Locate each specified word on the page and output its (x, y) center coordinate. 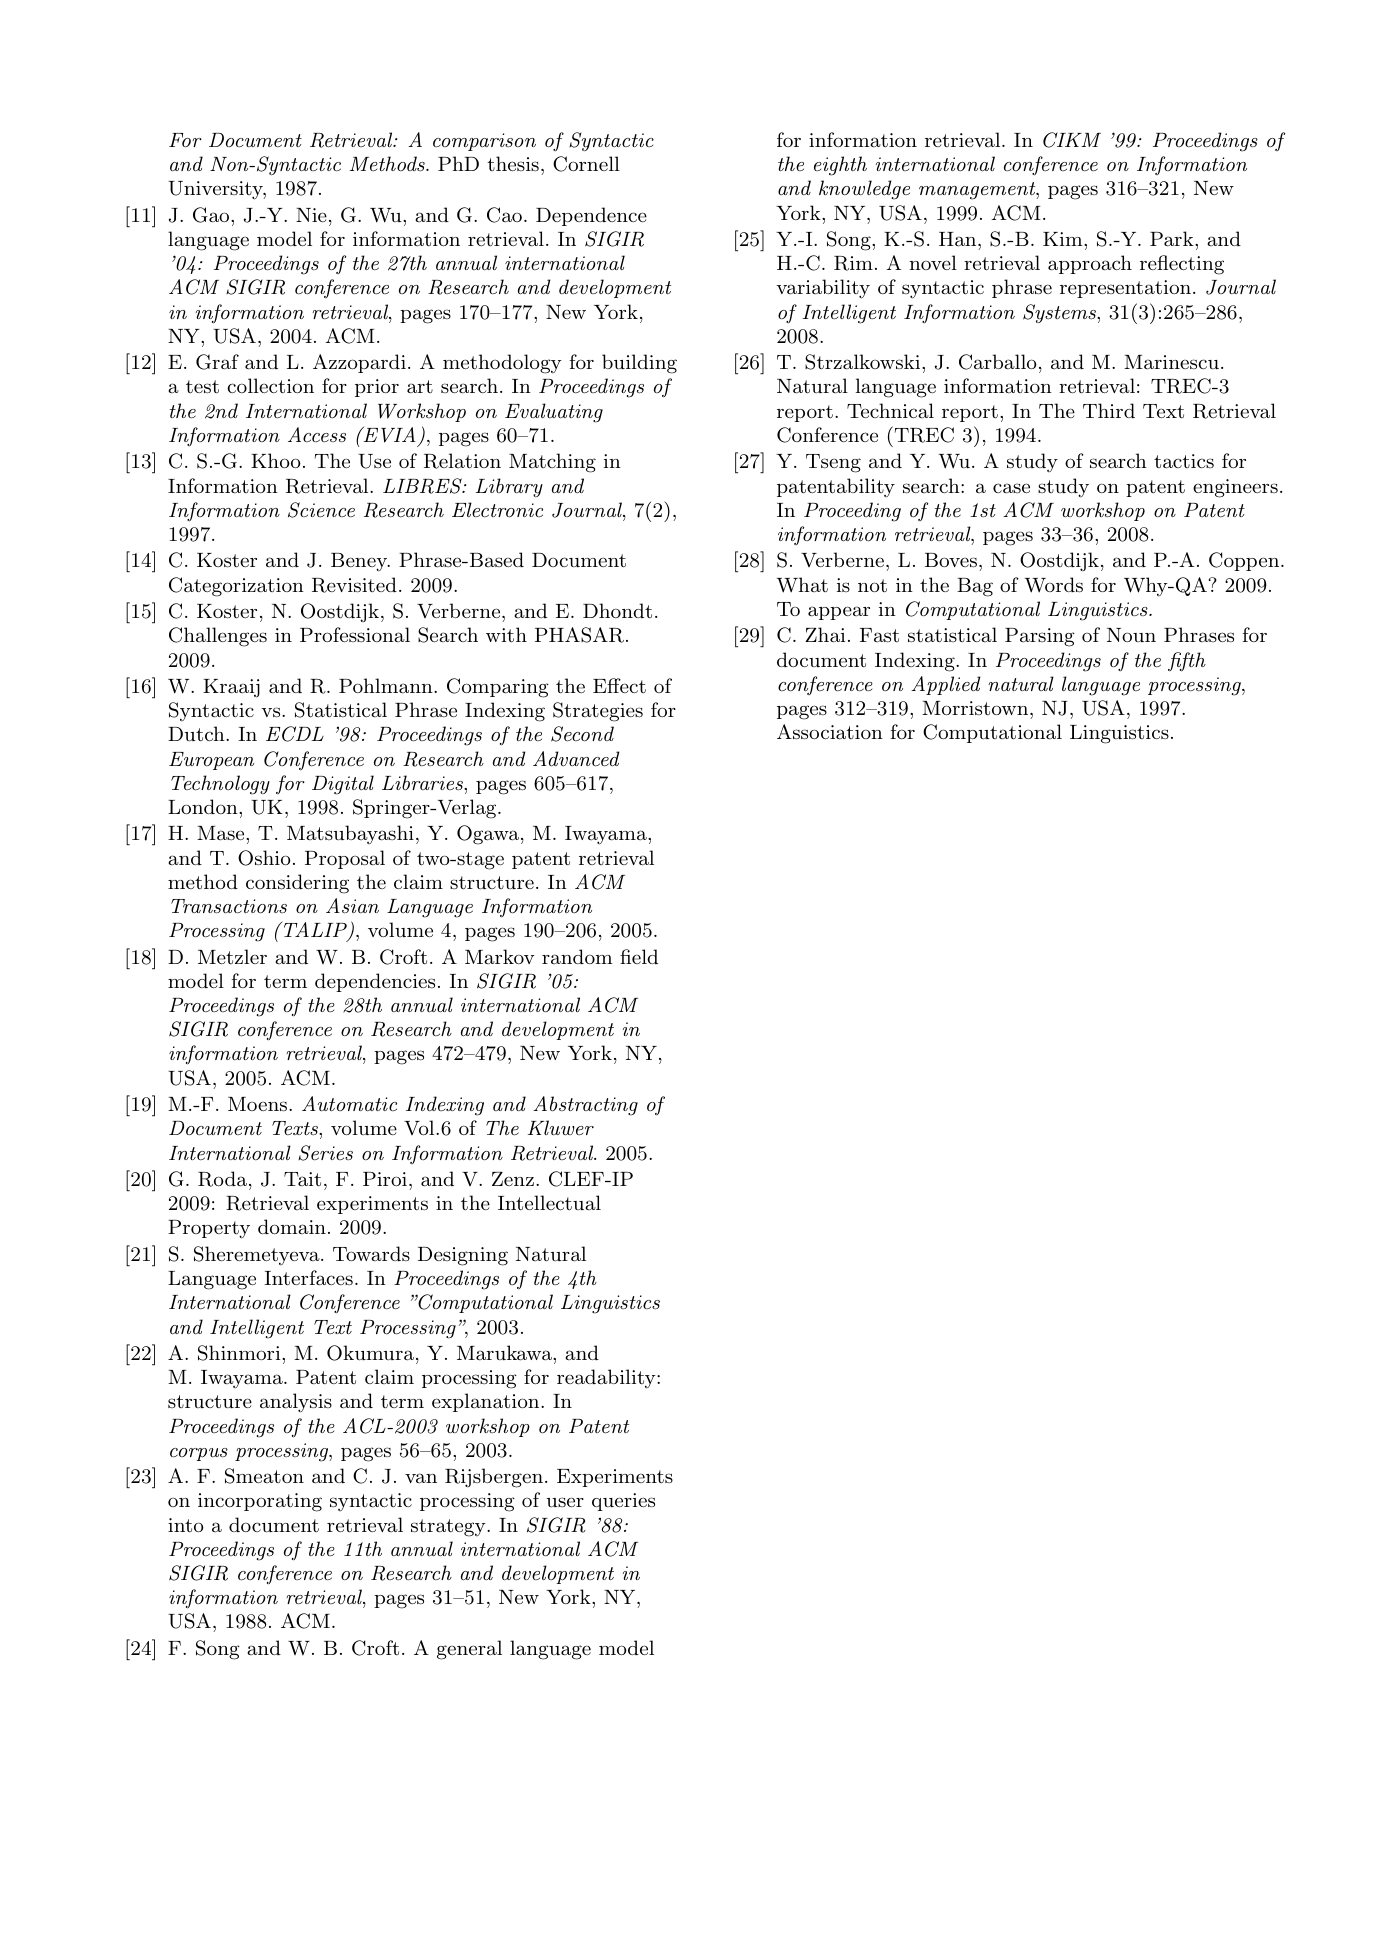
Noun (1131, 635)
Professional (355, 634)
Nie (311, 215)
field (639, 956)
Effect (619, 685)
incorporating (260, 1502)
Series (325, 1153)
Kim (1064, 239)
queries (623, 1502)
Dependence (591, 216)
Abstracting (585, 1106)
